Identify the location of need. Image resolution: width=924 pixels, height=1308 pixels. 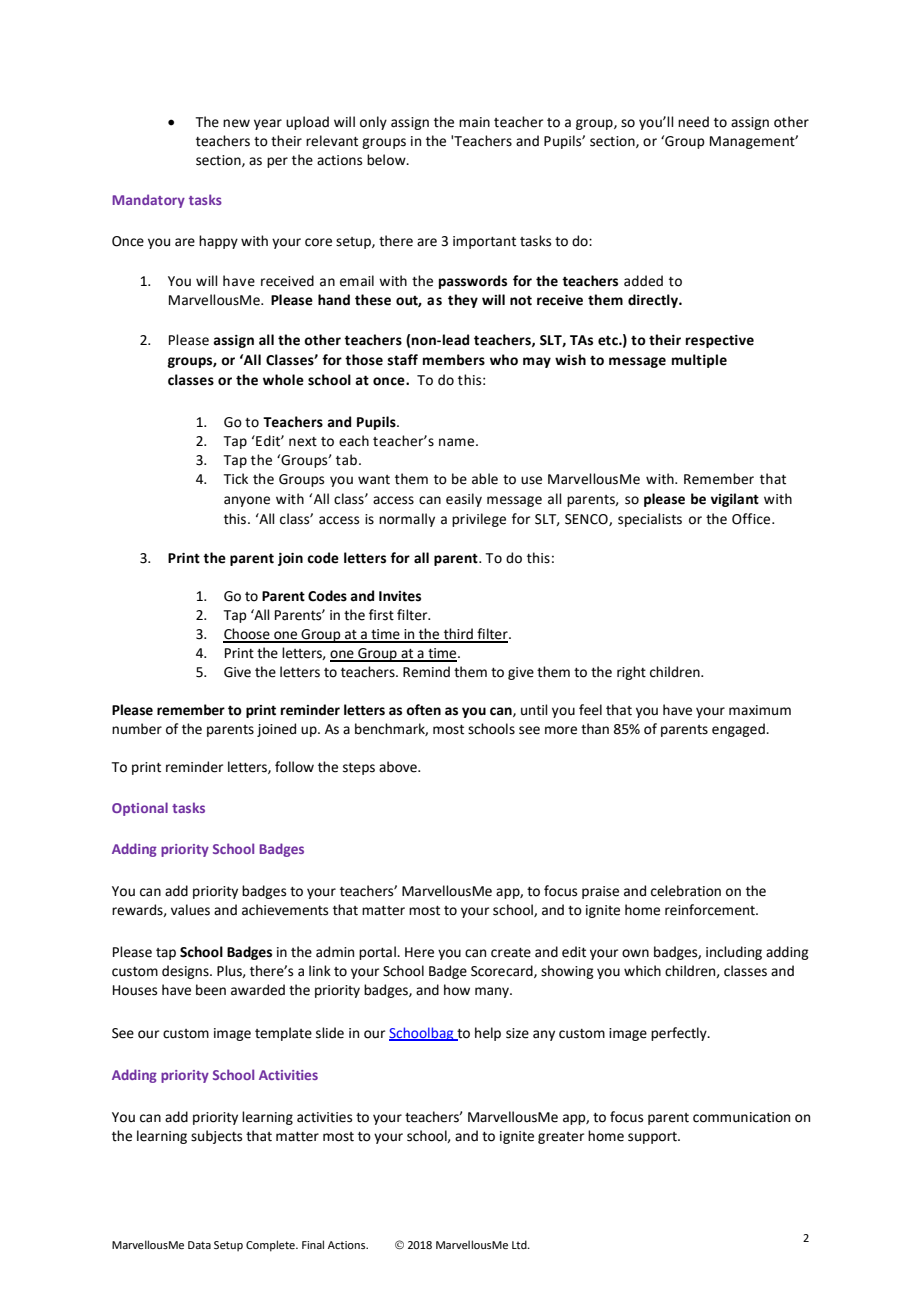
(693, 122).
